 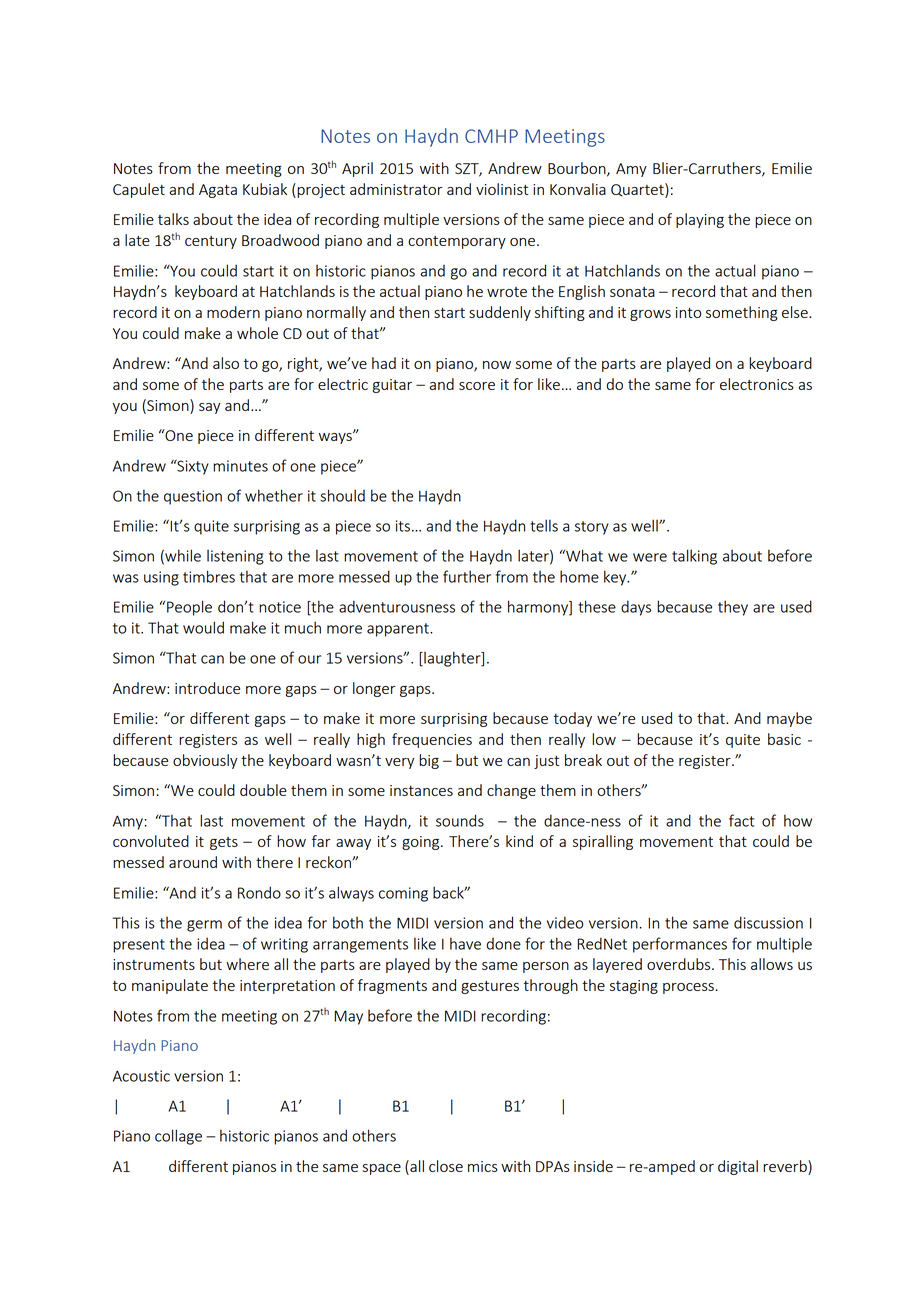 I want to click on violinist, so click(x=502, y=189).
